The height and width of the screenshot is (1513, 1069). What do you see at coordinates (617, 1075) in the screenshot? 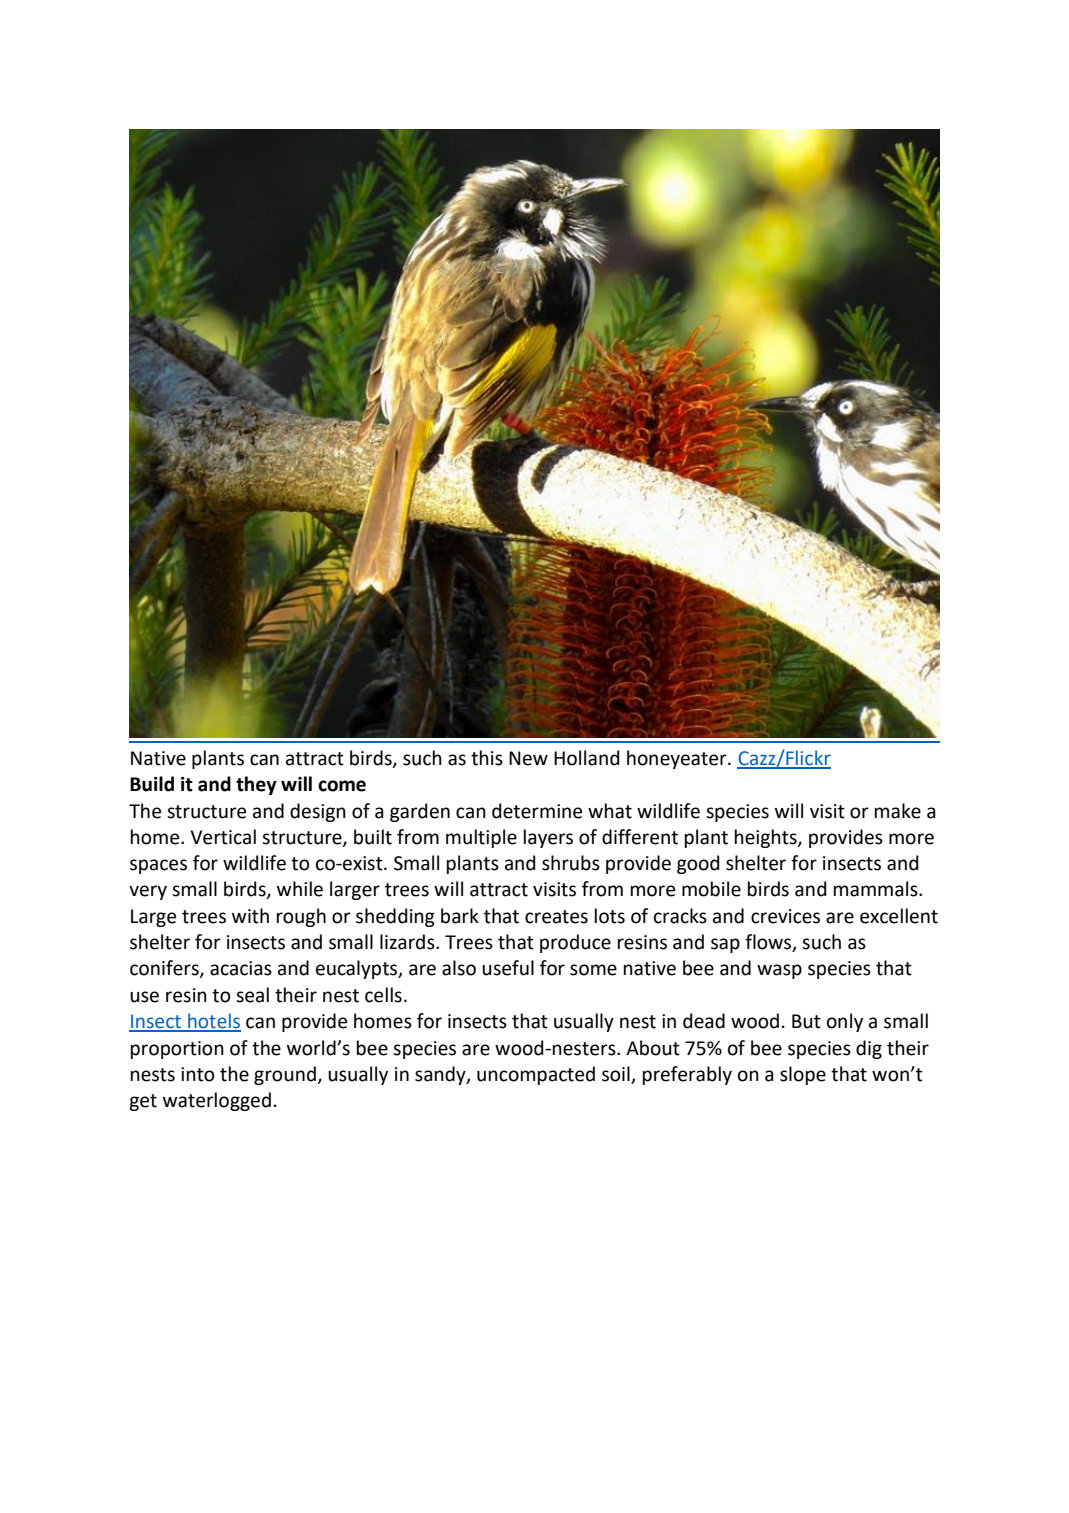
I see `soil` at bounding box center [617, 1075].
